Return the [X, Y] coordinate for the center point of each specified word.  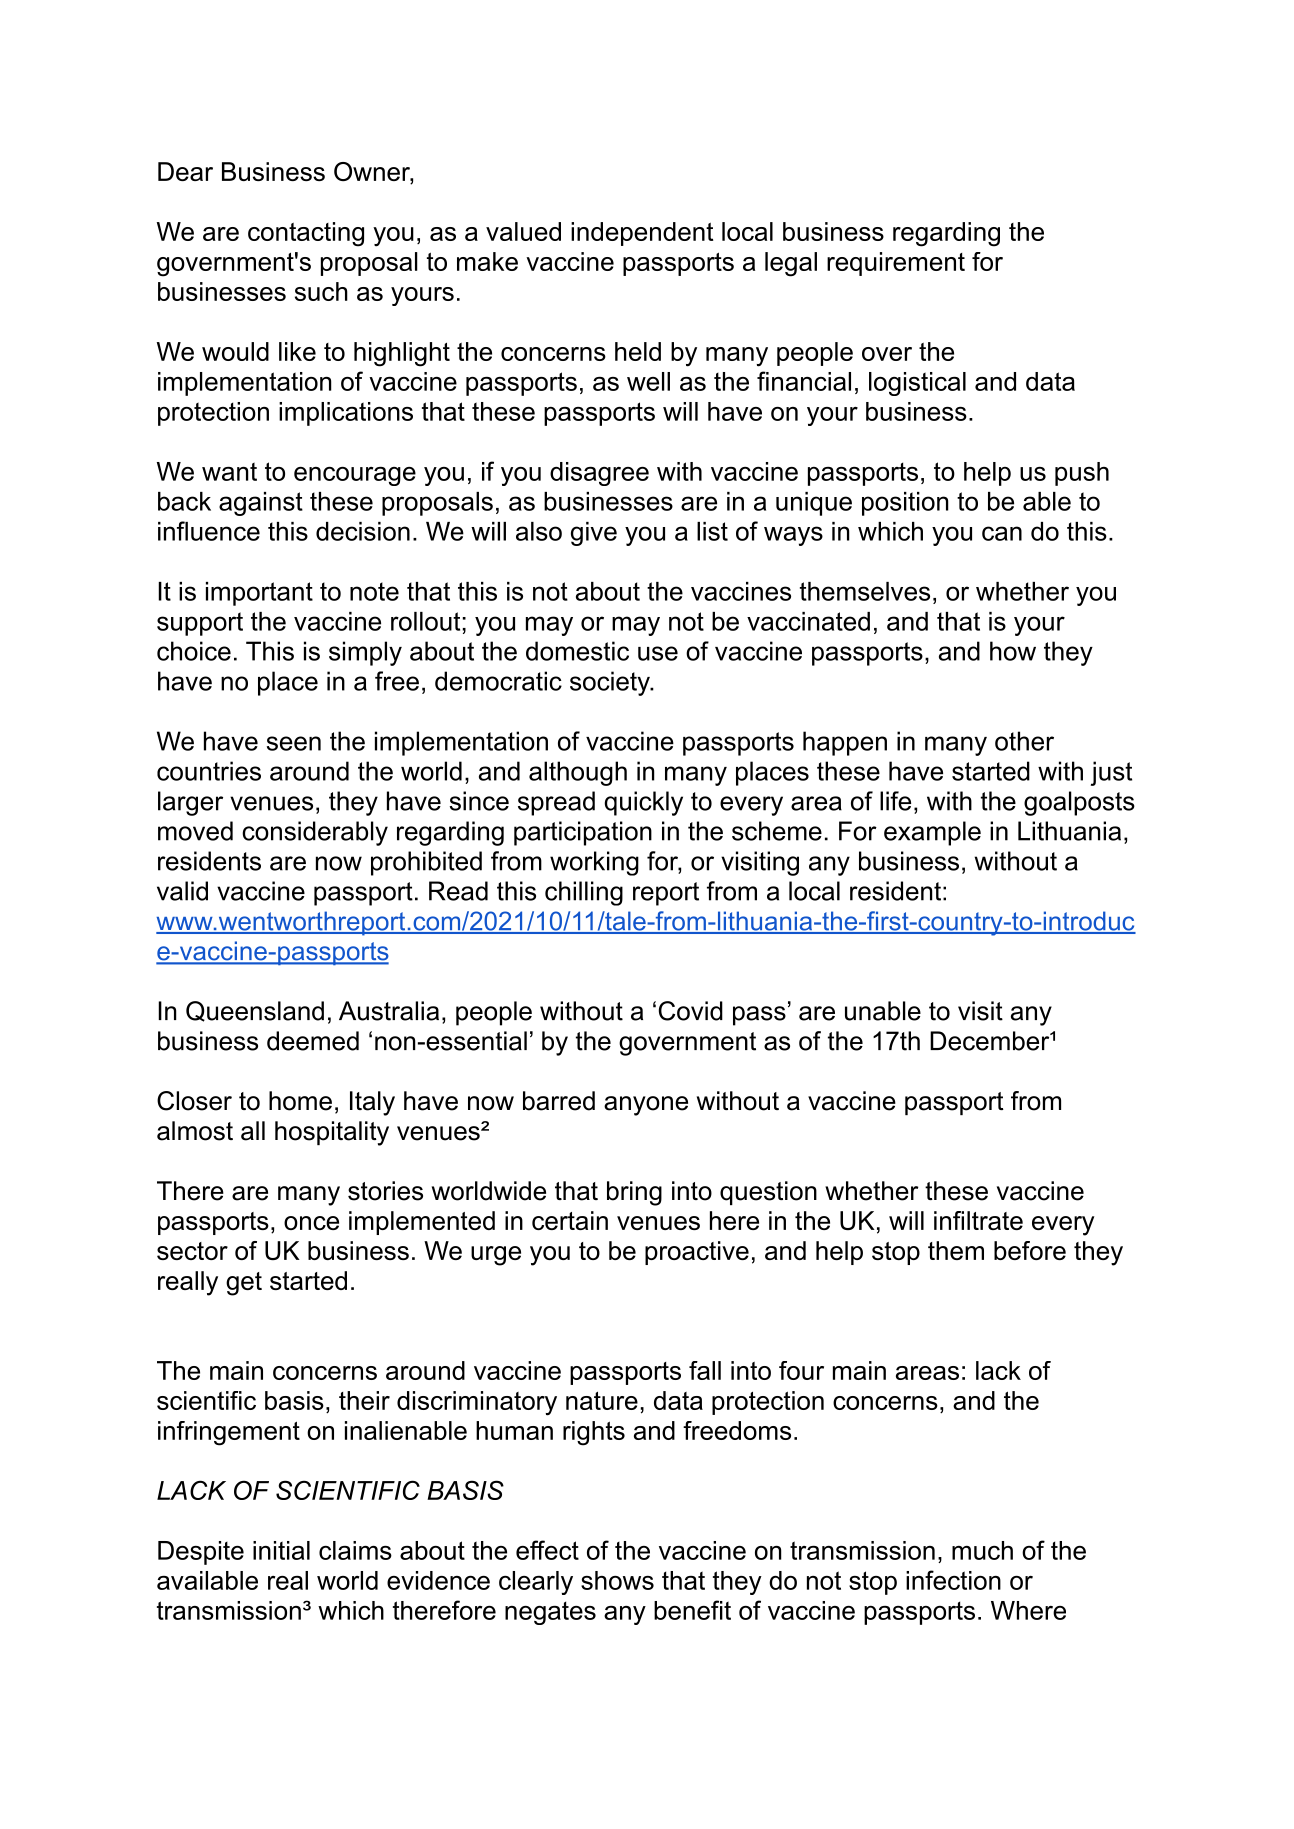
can [1002, 533]
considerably [315, 833]
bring [634, 1193]
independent [642, 234]
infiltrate [978, 1220]
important [259, 594]
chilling [584, 893]
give [594, 534]
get [244, 1284]
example [932, 833]
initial [281, 1550]
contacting [306, 234]
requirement [896, 264]
